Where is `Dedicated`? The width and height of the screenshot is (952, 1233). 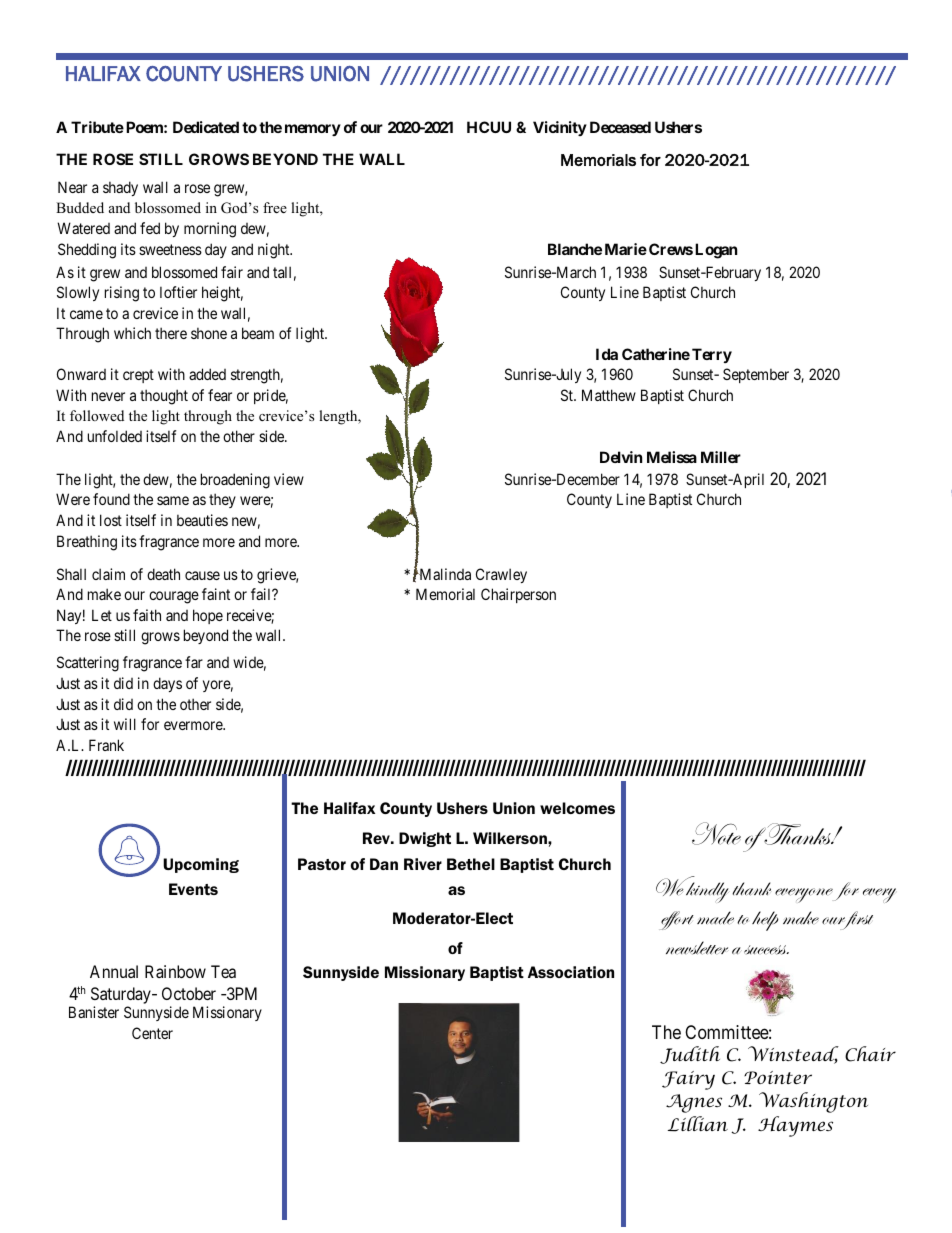 Dedicated is located at coordinates (206, 127).
